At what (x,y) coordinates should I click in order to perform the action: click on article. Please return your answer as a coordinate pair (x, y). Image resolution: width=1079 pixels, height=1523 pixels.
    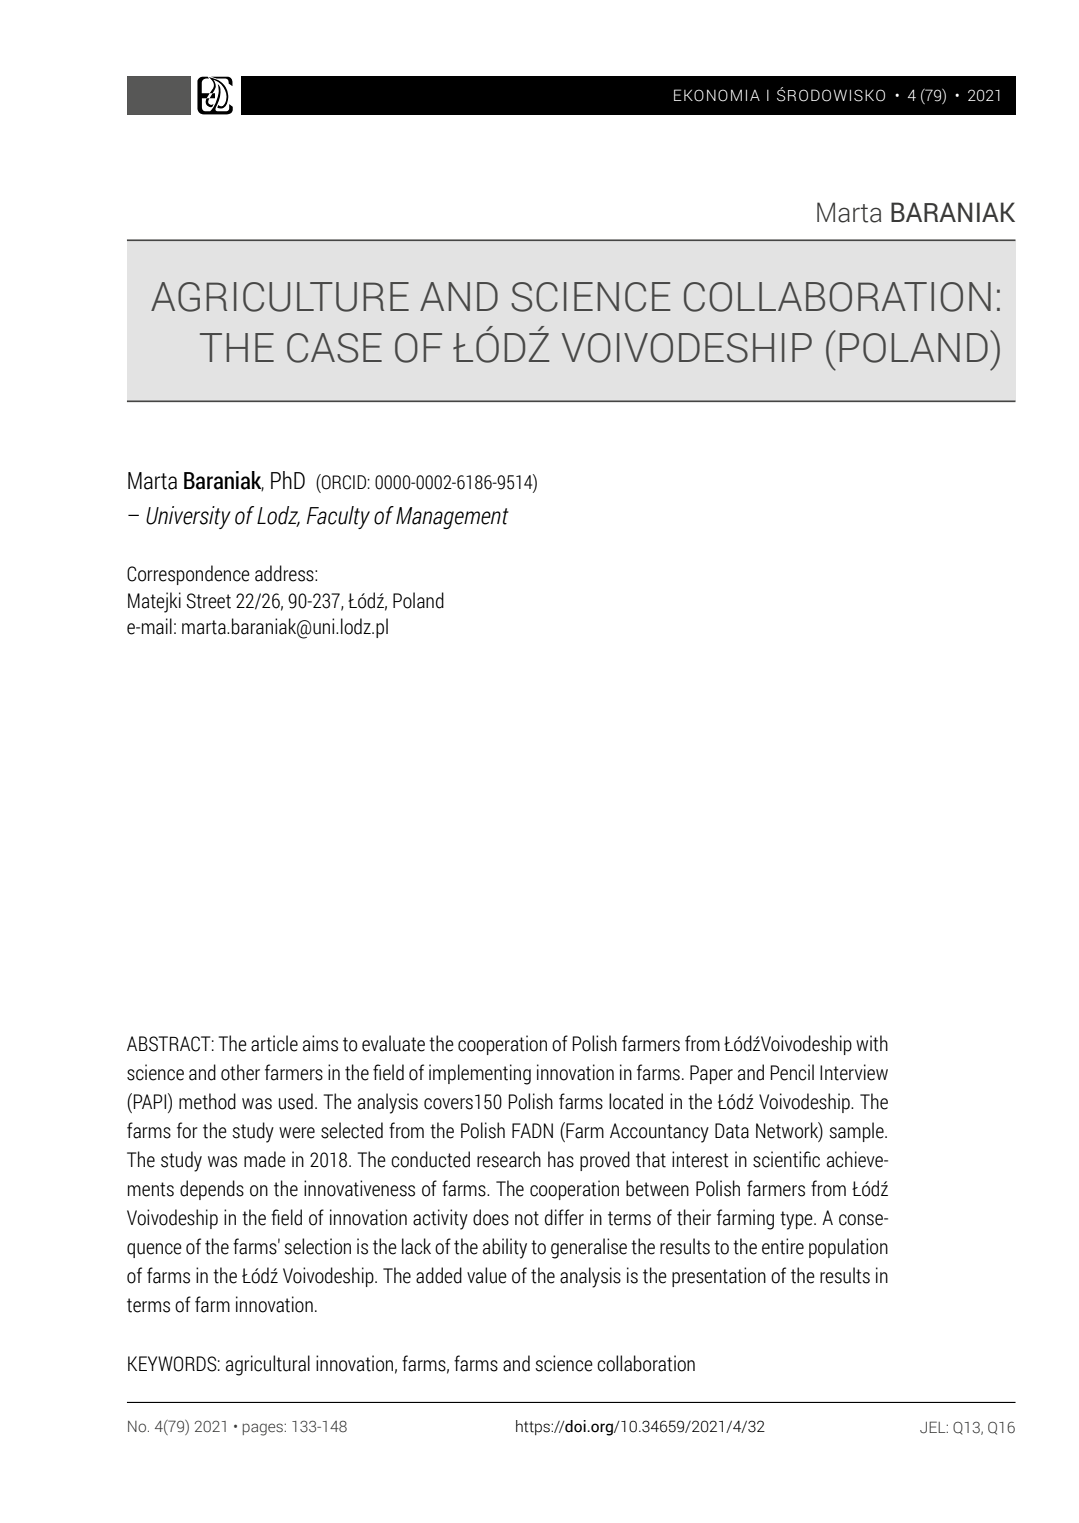
    Looking at the image, I should click on (274, 1043).
